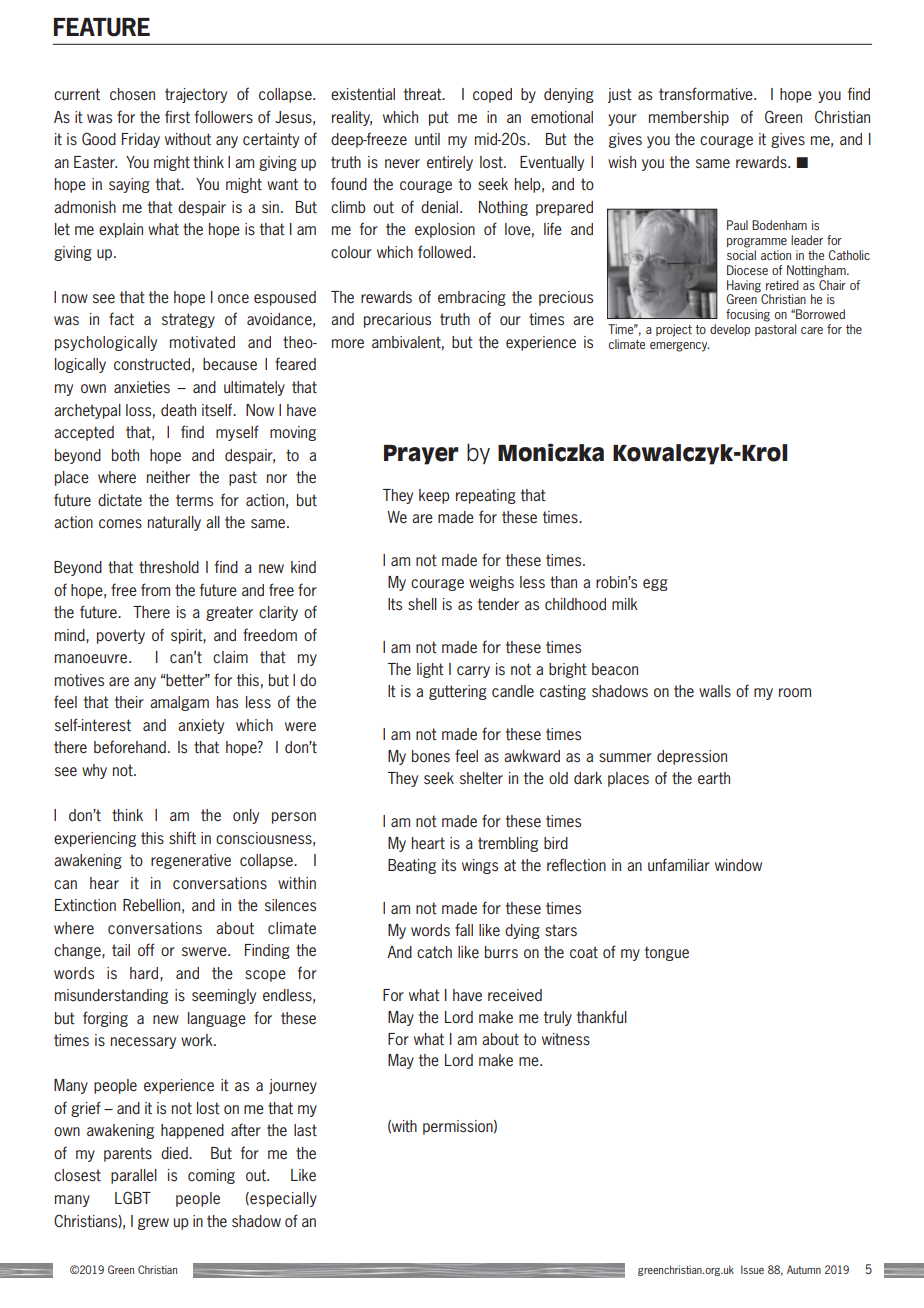 Image resolution: width=924 pixels, height=1308 pixels. What do you see at coordinates (707, 94) in the screenshot?
I see `transformative` at bounding box center [707, 94].
